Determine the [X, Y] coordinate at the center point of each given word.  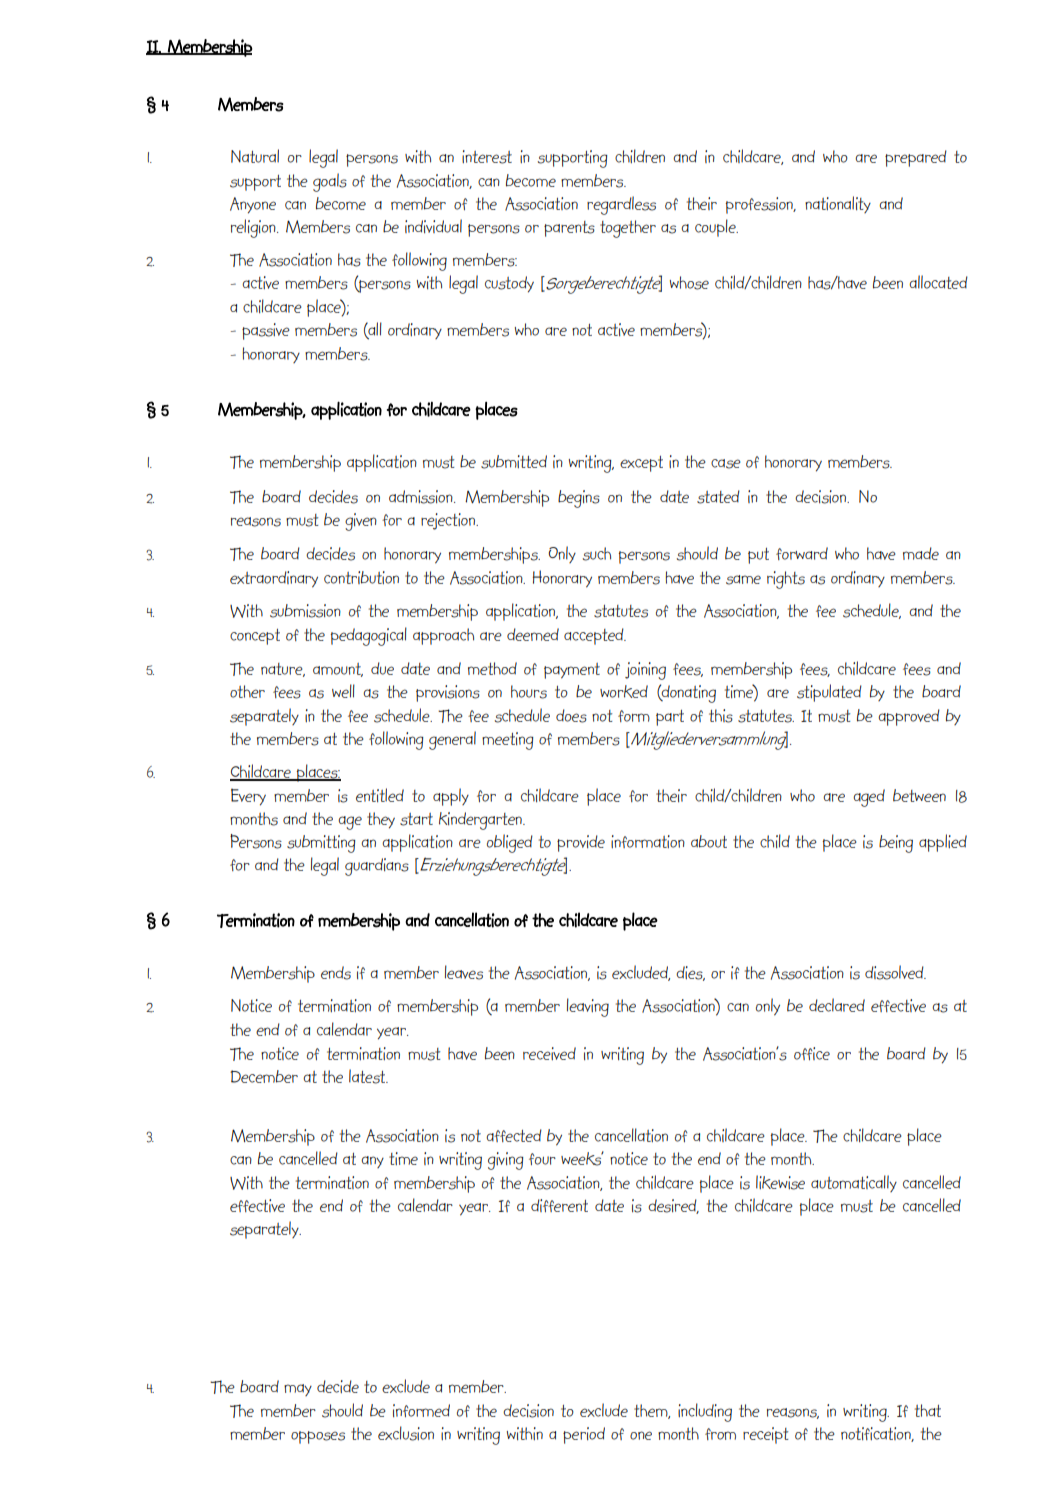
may [298, 1390]
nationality [838, 204]
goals [330, 182]
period [584, 1435]
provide [581, 843]
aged [869, 798]
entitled [380, 795]
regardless [621, 205]
